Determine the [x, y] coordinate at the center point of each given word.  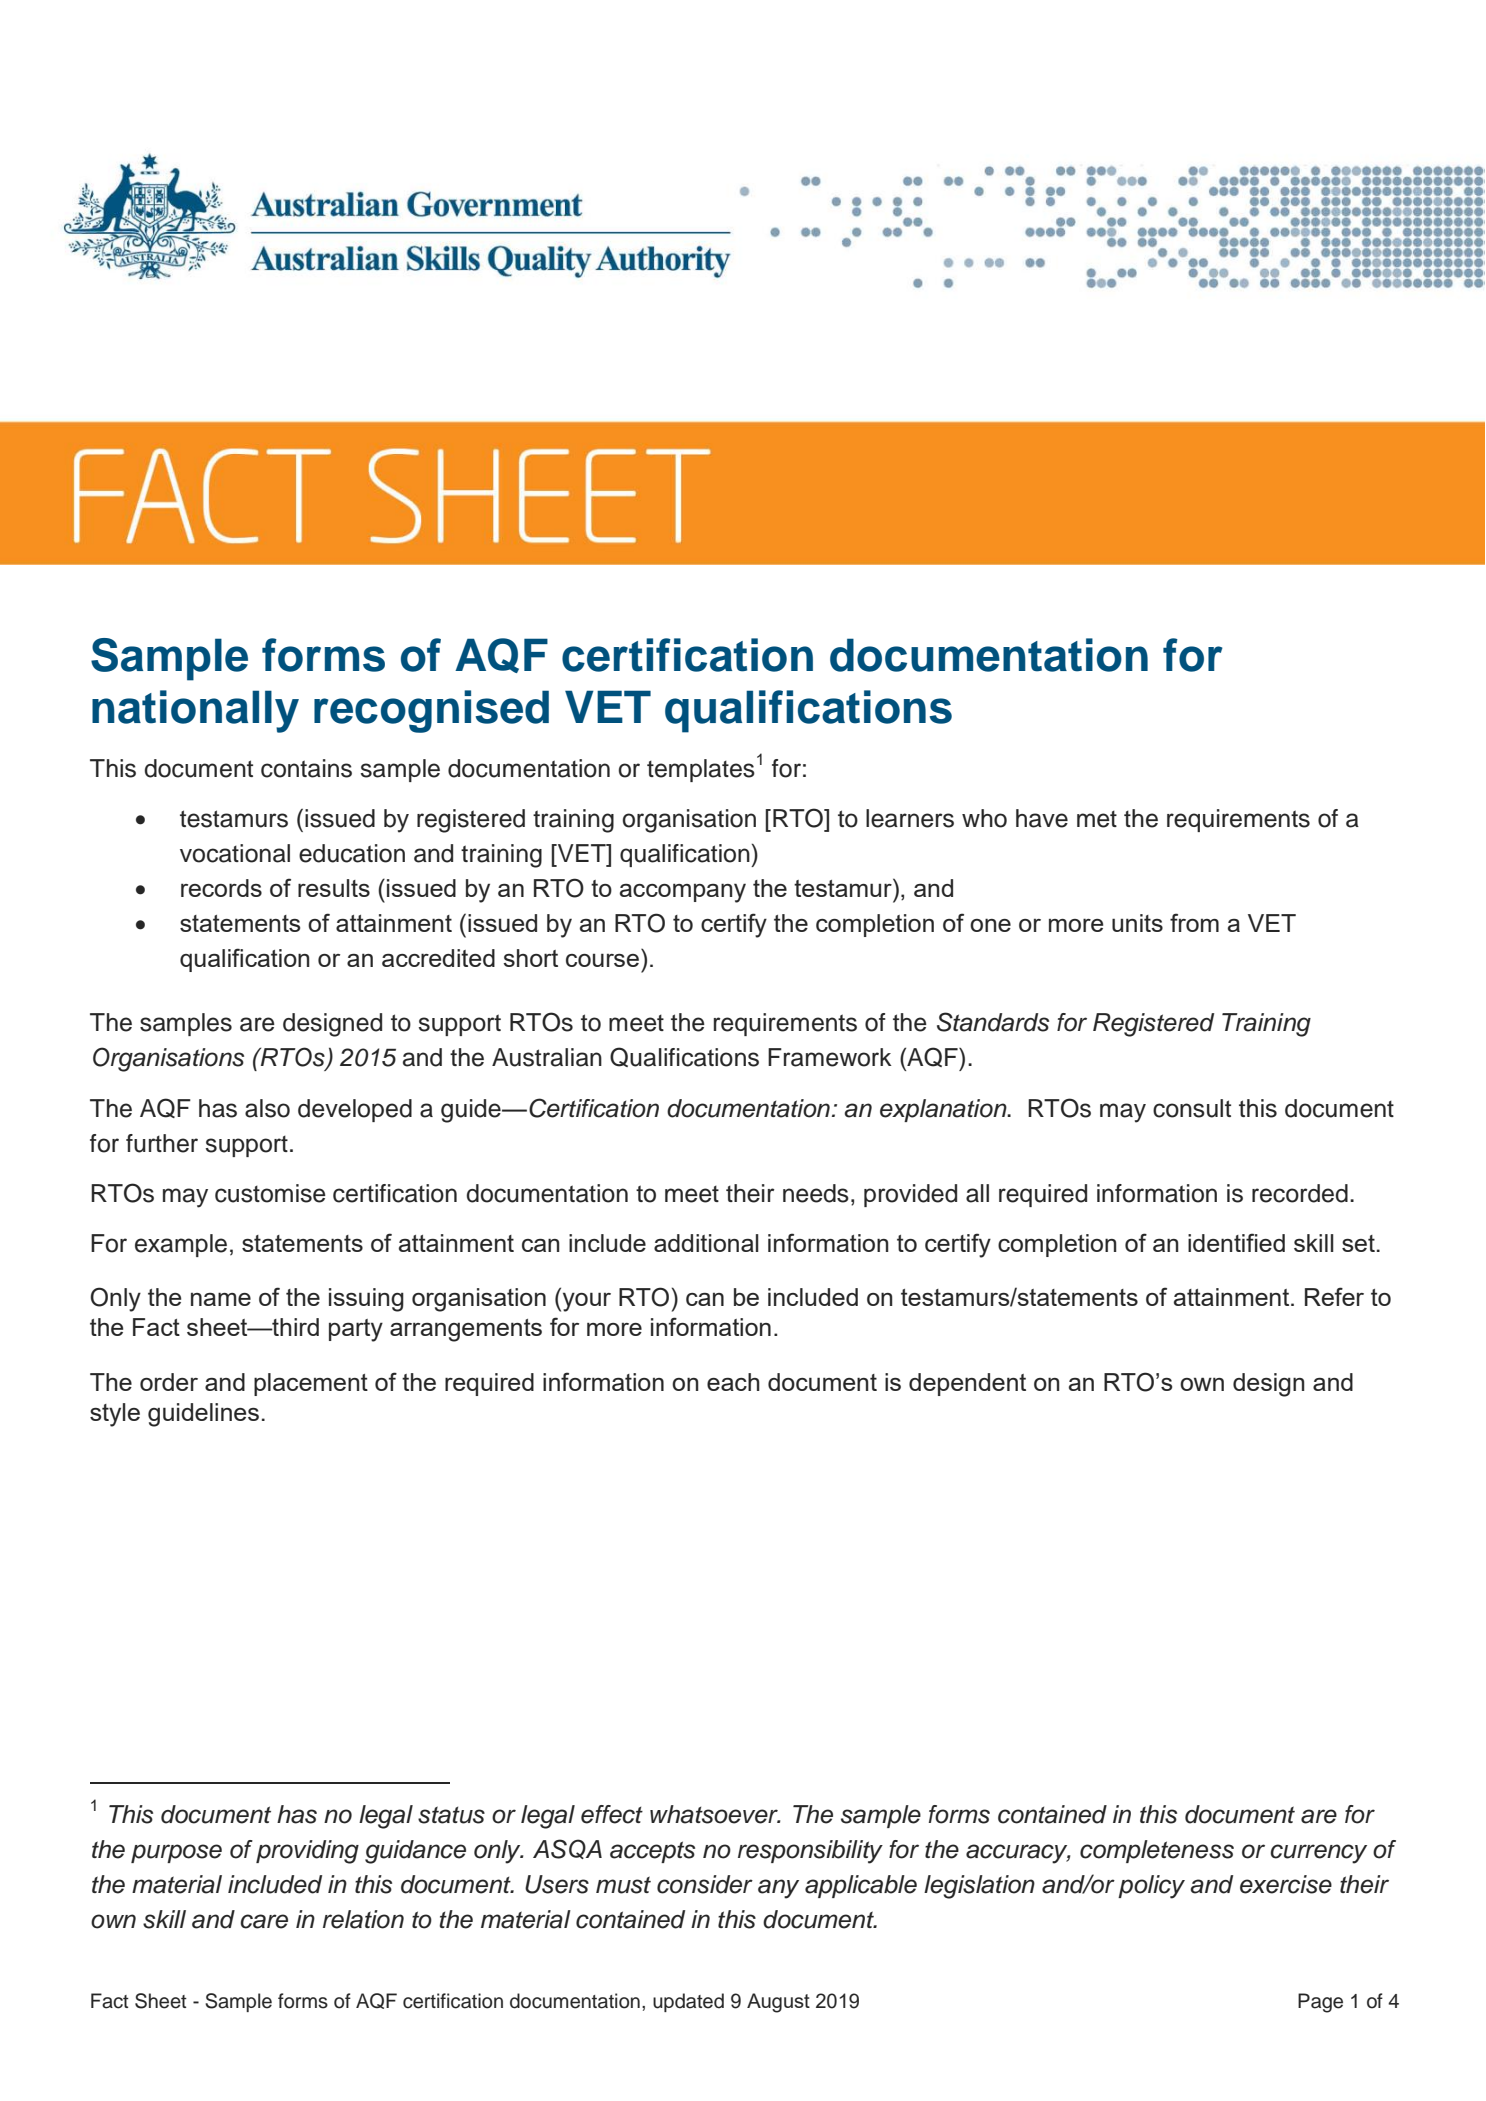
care [264, 1921]
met [1097, 819]
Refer [1334, 1296]
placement [311, 1384]
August [778, 2003]
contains [306, 768]
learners [910, 818]
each [733, 1382]
